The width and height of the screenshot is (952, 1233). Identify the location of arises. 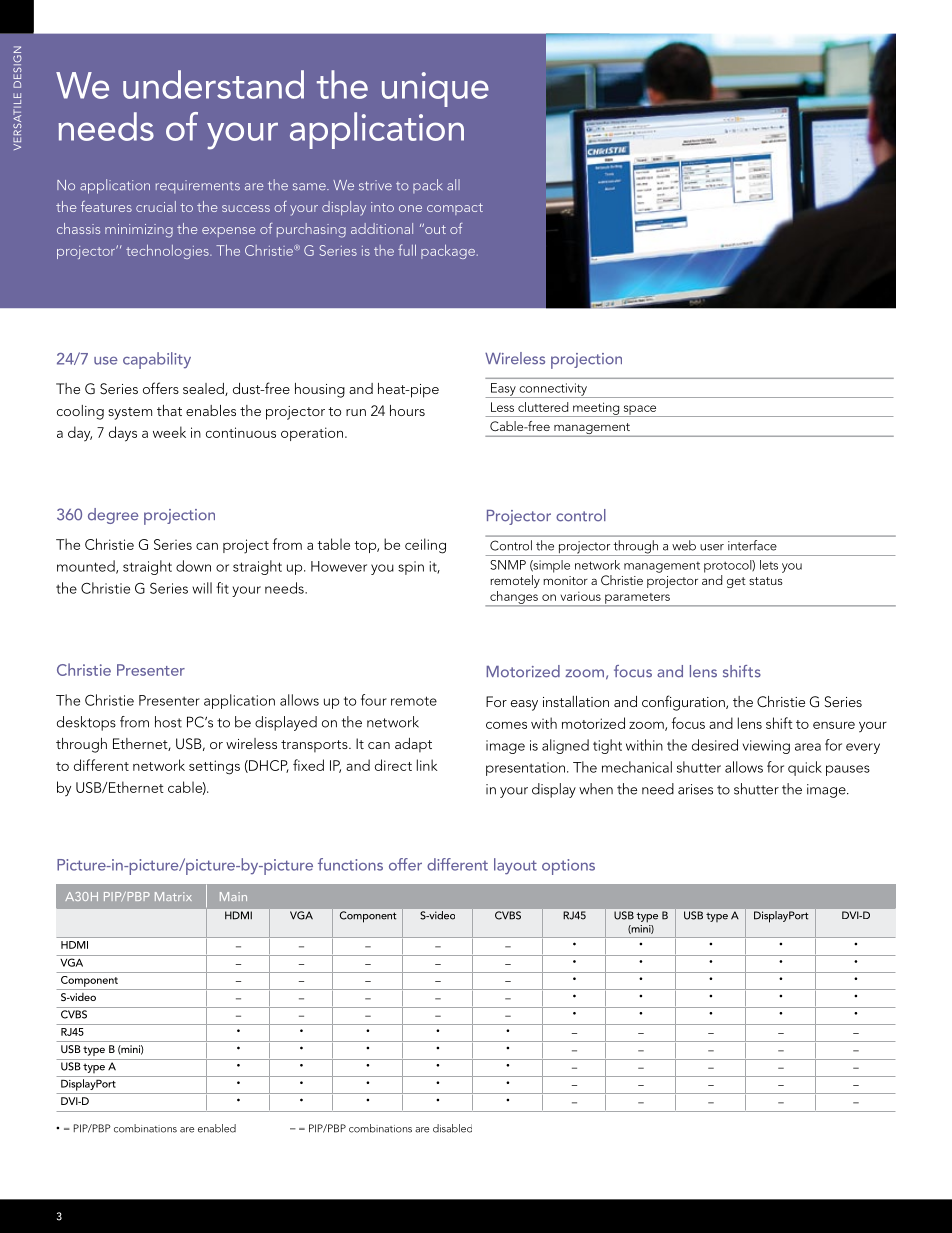
(695, 789).
